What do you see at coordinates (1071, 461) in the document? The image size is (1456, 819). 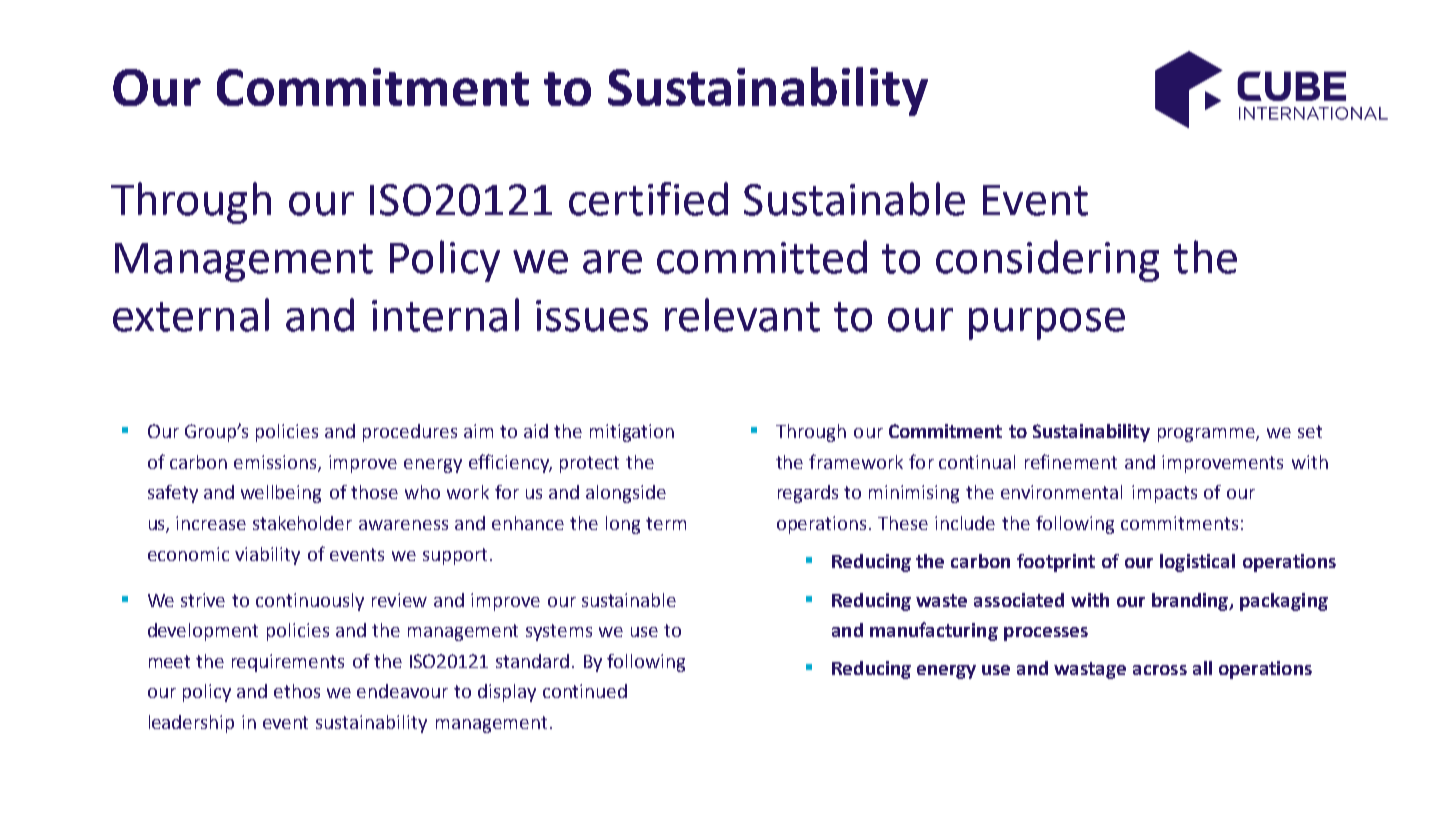 I see `refinement` at bounding box center [1071, 461].
